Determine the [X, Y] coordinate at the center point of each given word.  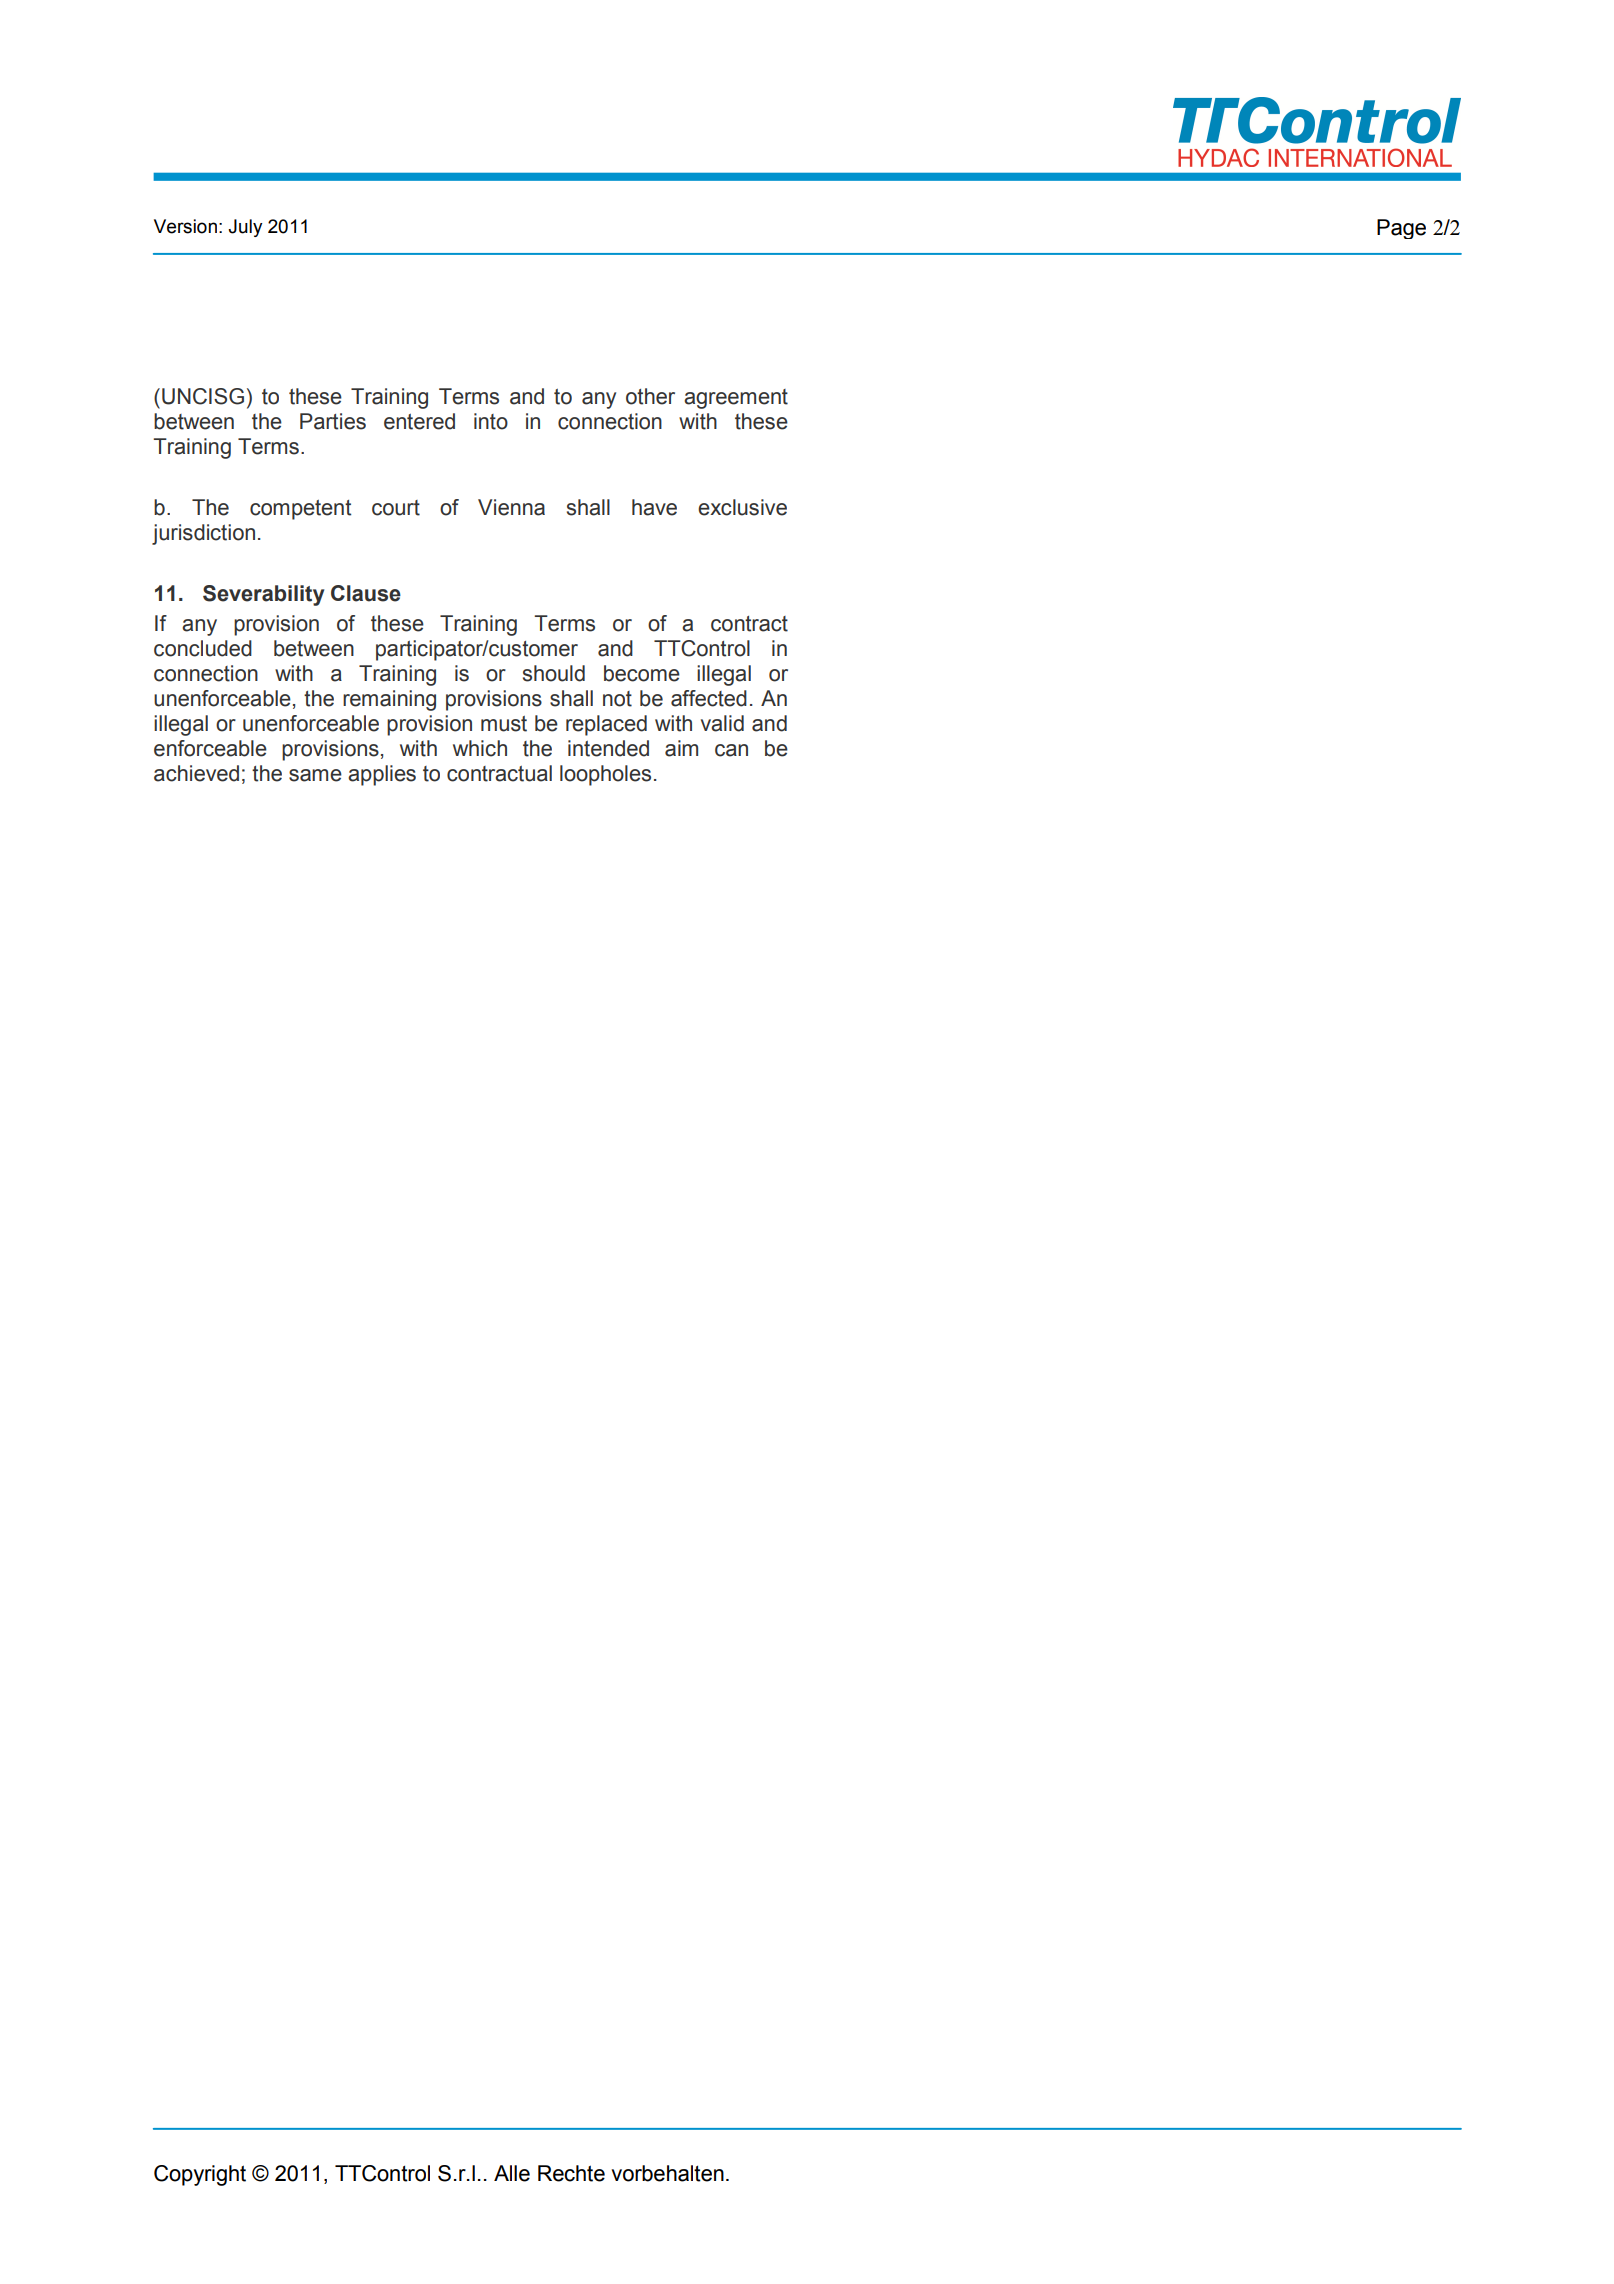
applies [382, 775]
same [315, 775]
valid [722, 723]
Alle [512, 2173]
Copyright [200, 2175]
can [731, 750]
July [245, 228]
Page [1401, 229]
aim [681, 748]
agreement [736, 399]
